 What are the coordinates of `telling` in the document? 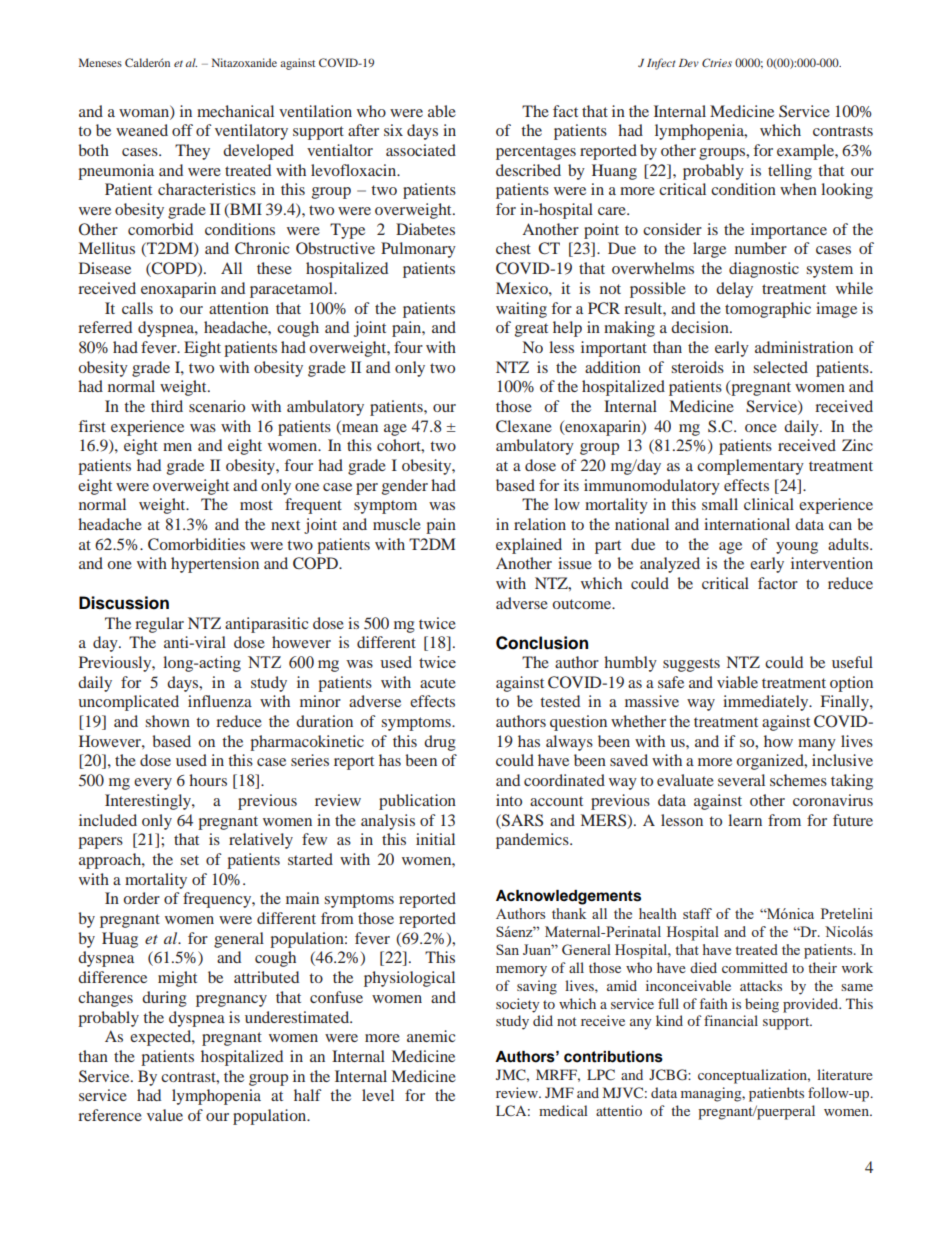 It's located at (790, 172).
